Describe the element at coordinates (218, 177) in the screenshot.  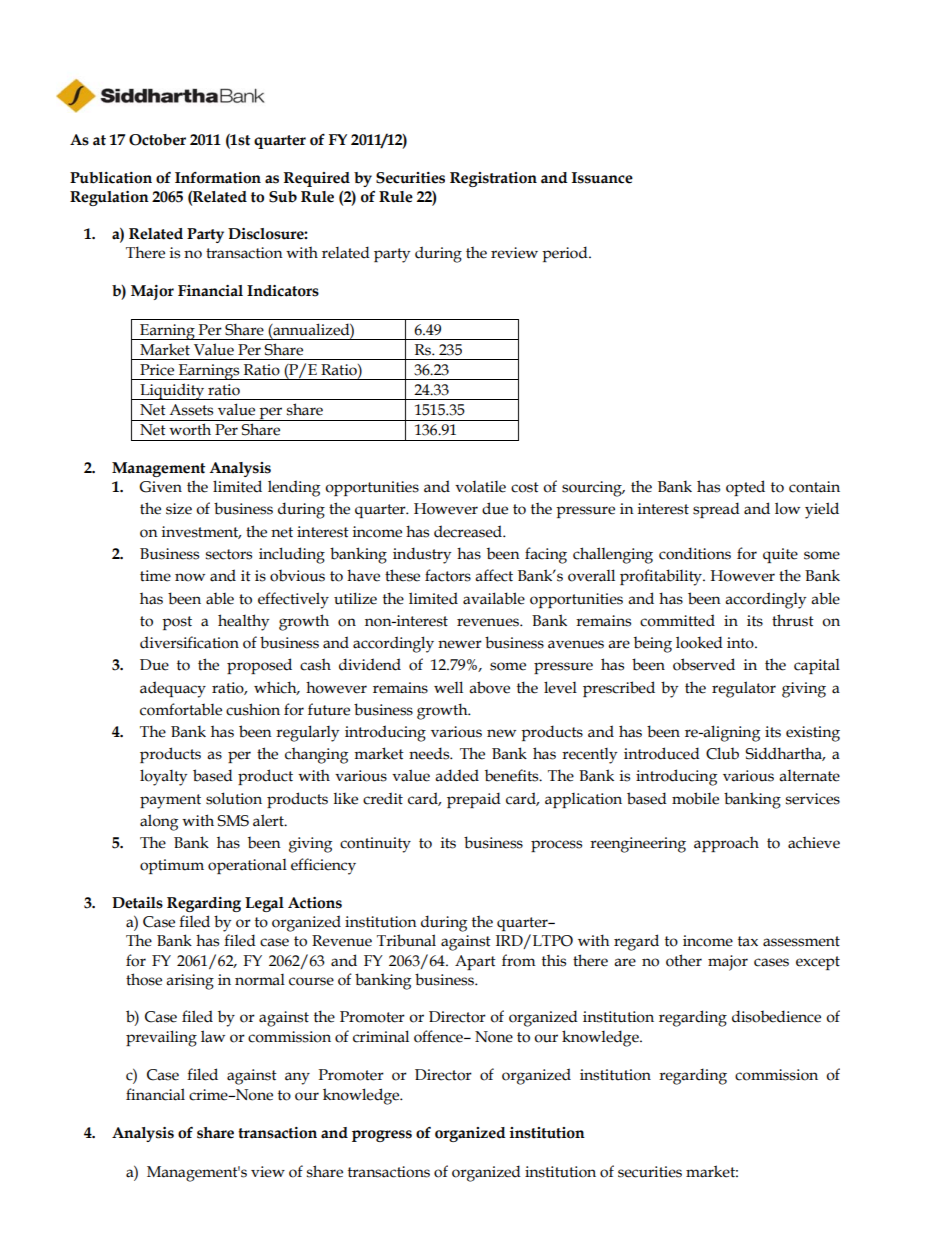
I see `Information` at that location.
